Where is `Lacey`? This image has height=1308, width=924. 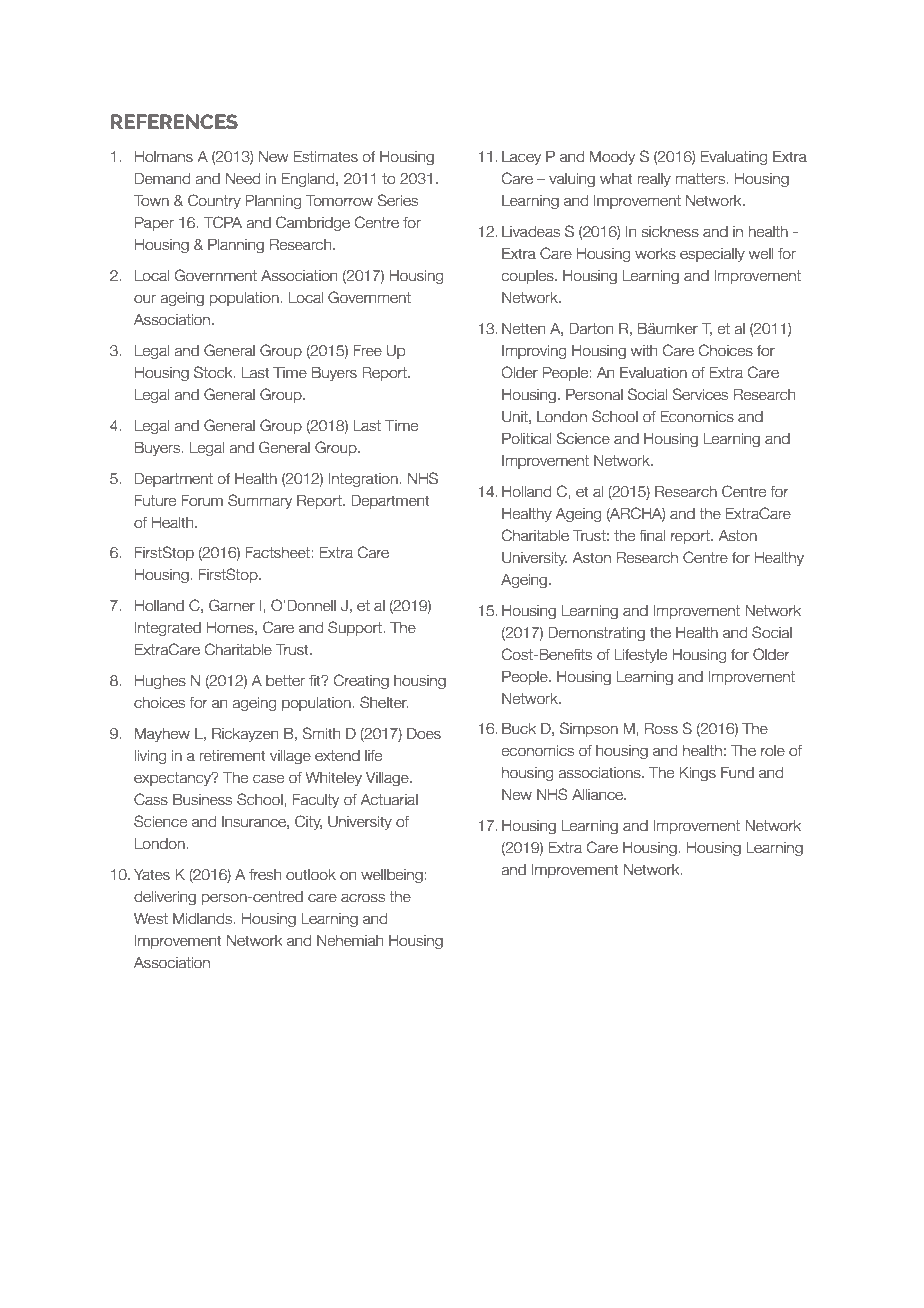
Lacey is located at coordinates (521, 158).
